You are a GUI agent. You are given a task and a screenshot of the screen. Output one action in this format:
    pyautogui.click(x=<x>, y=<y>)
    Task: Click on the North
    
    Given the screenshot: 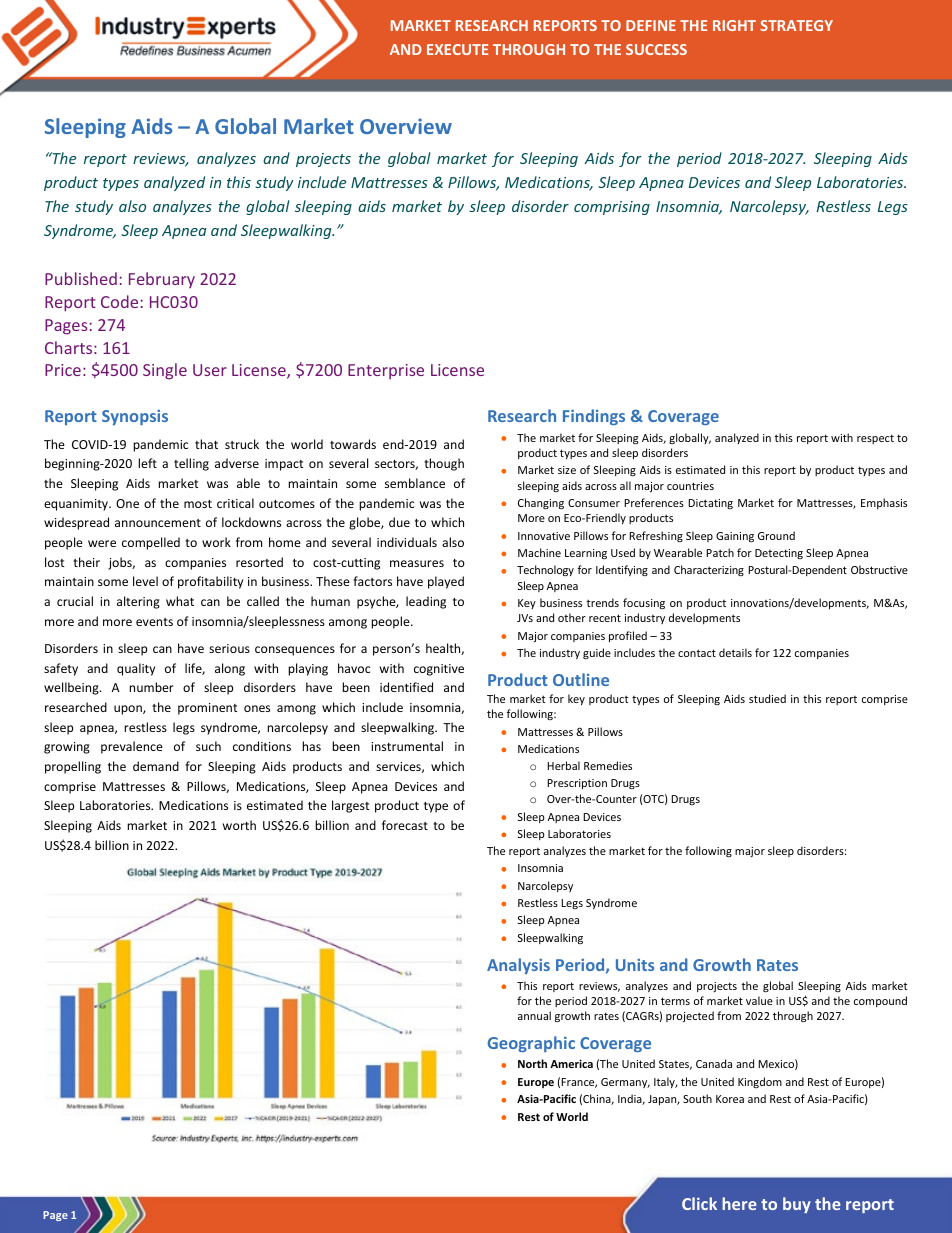 What is the action you would take?
    pyautogui.click(x=532, y=1063)
